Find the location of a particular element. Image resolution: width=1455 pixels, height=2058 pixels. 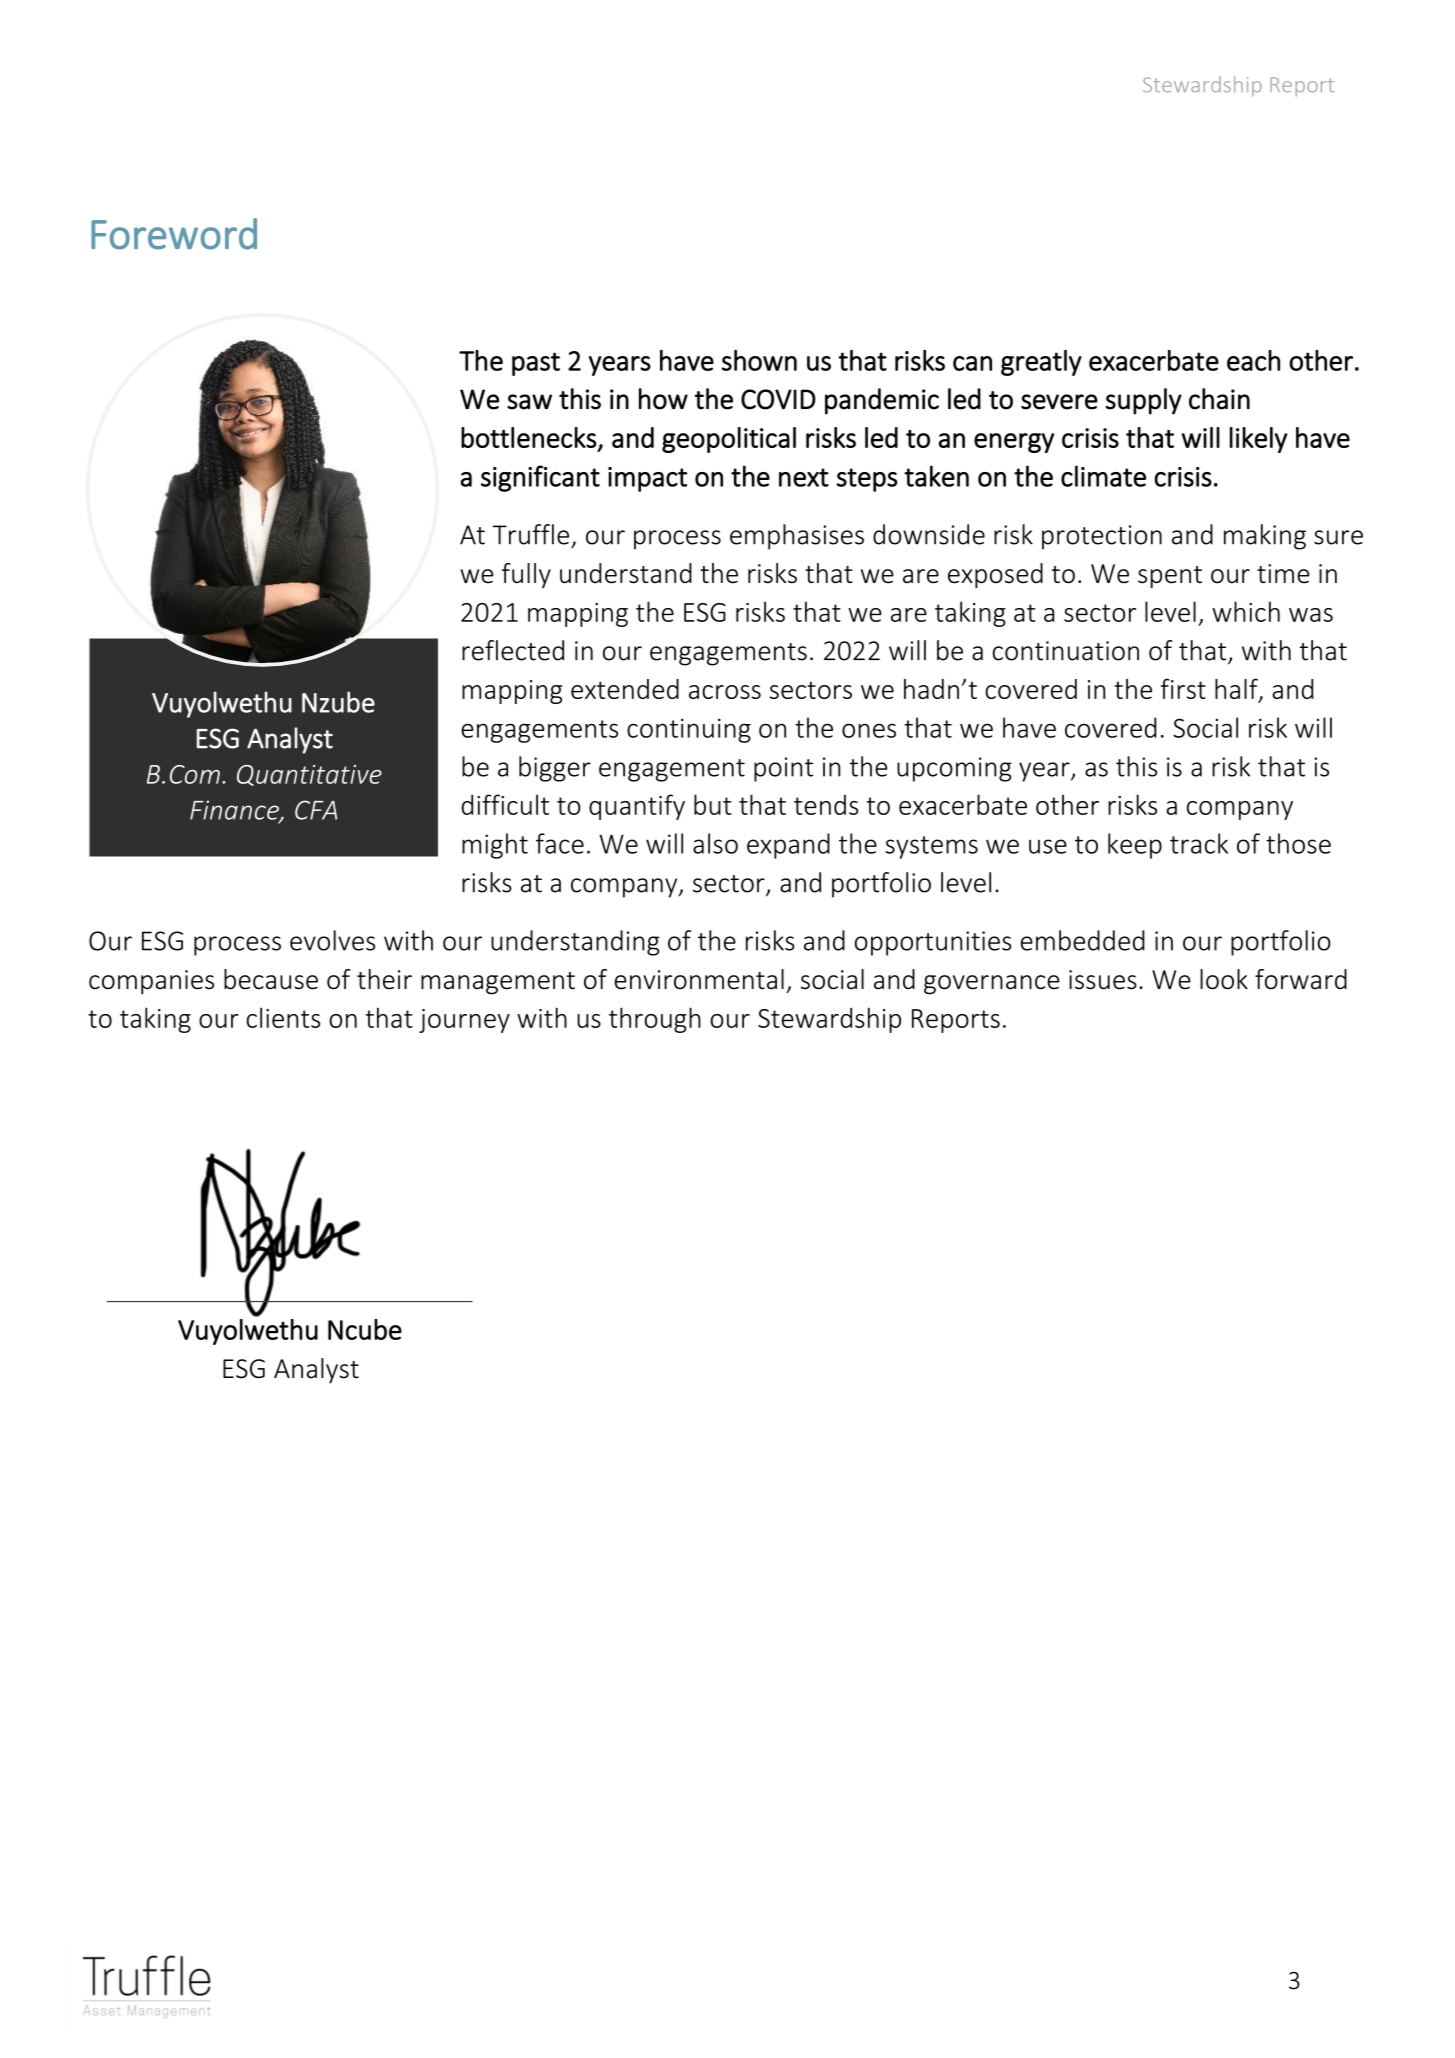

each is located at coordinates (1253, 360).
